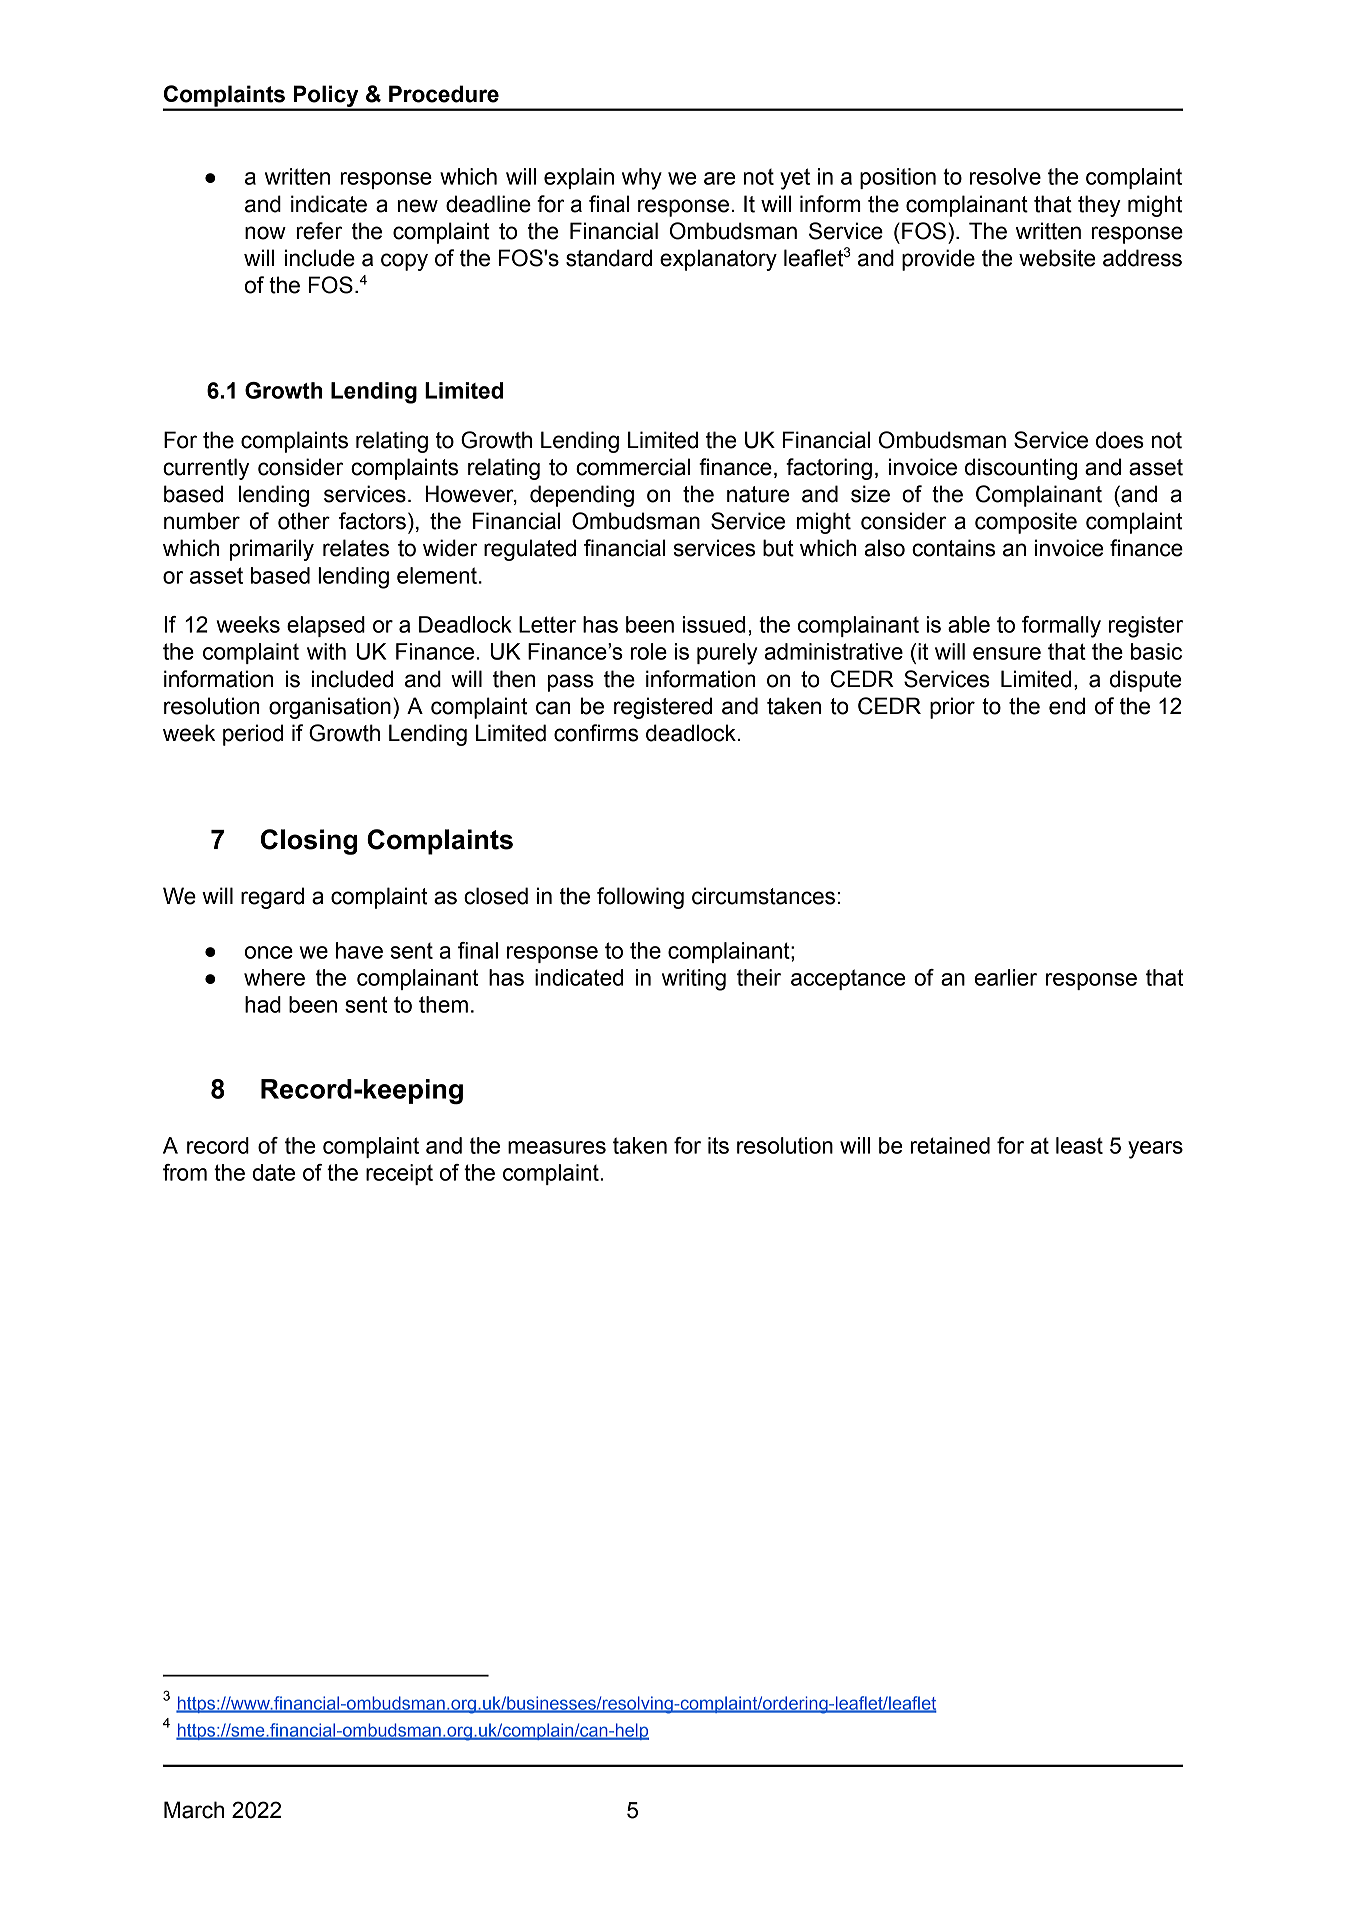 The width and height of the screenshot is (1348, 1905). Describe the element at coordinates (194, 1810) in the screenshot. I see `March` at that location.
